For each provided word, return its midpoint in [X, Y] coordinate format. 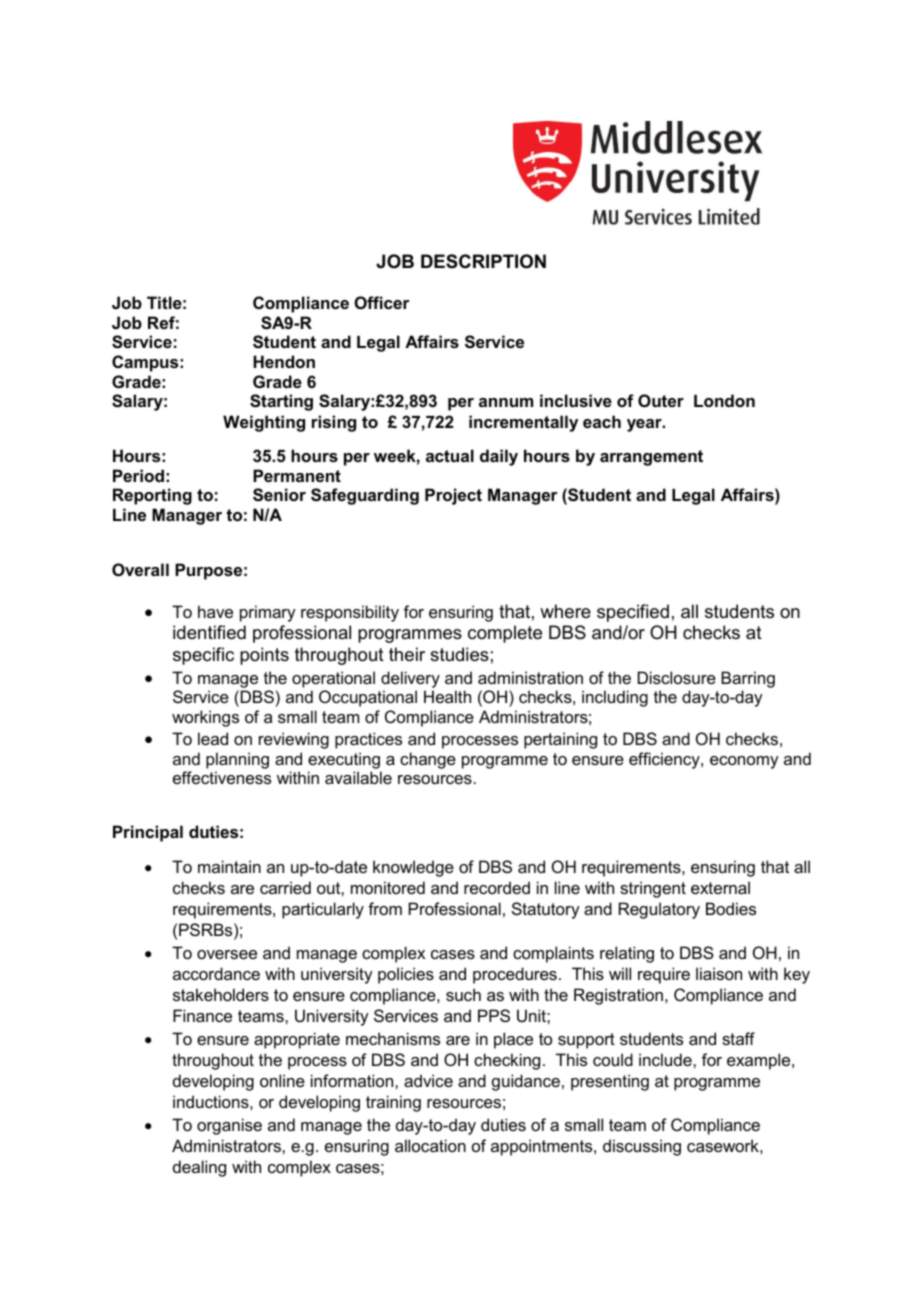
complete [505, 634]
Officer [382, 302]
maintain [229, 866]
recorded [497, 887]
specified [633, 613]
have [215, 611]
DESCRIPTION [483, 261]
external [720, 887]
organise [229, 1126]
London [724, 400]
